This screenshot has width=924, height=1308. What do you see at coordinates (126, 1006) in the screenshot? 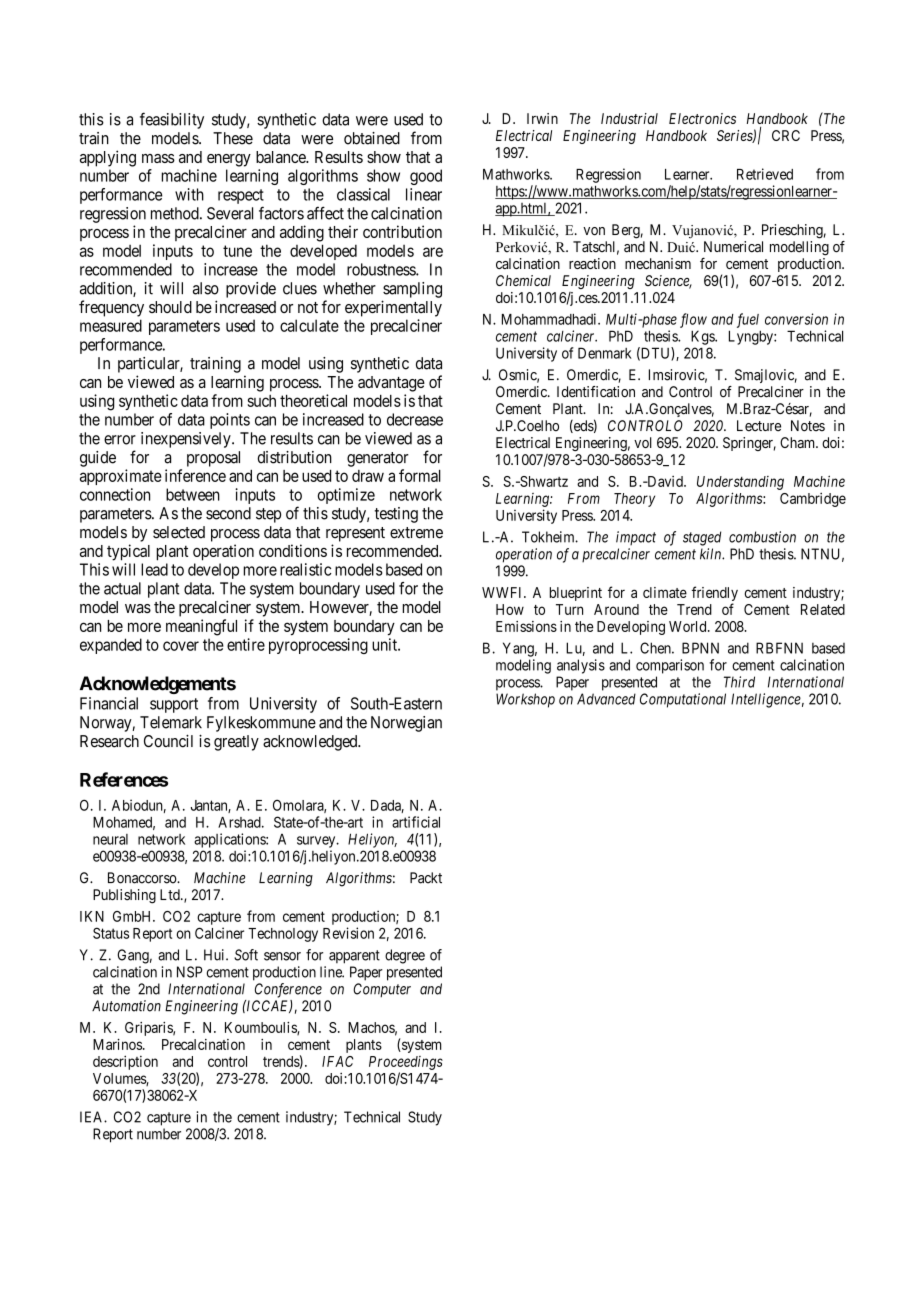
I see `Automation` at bounding box center [126, 1006].
